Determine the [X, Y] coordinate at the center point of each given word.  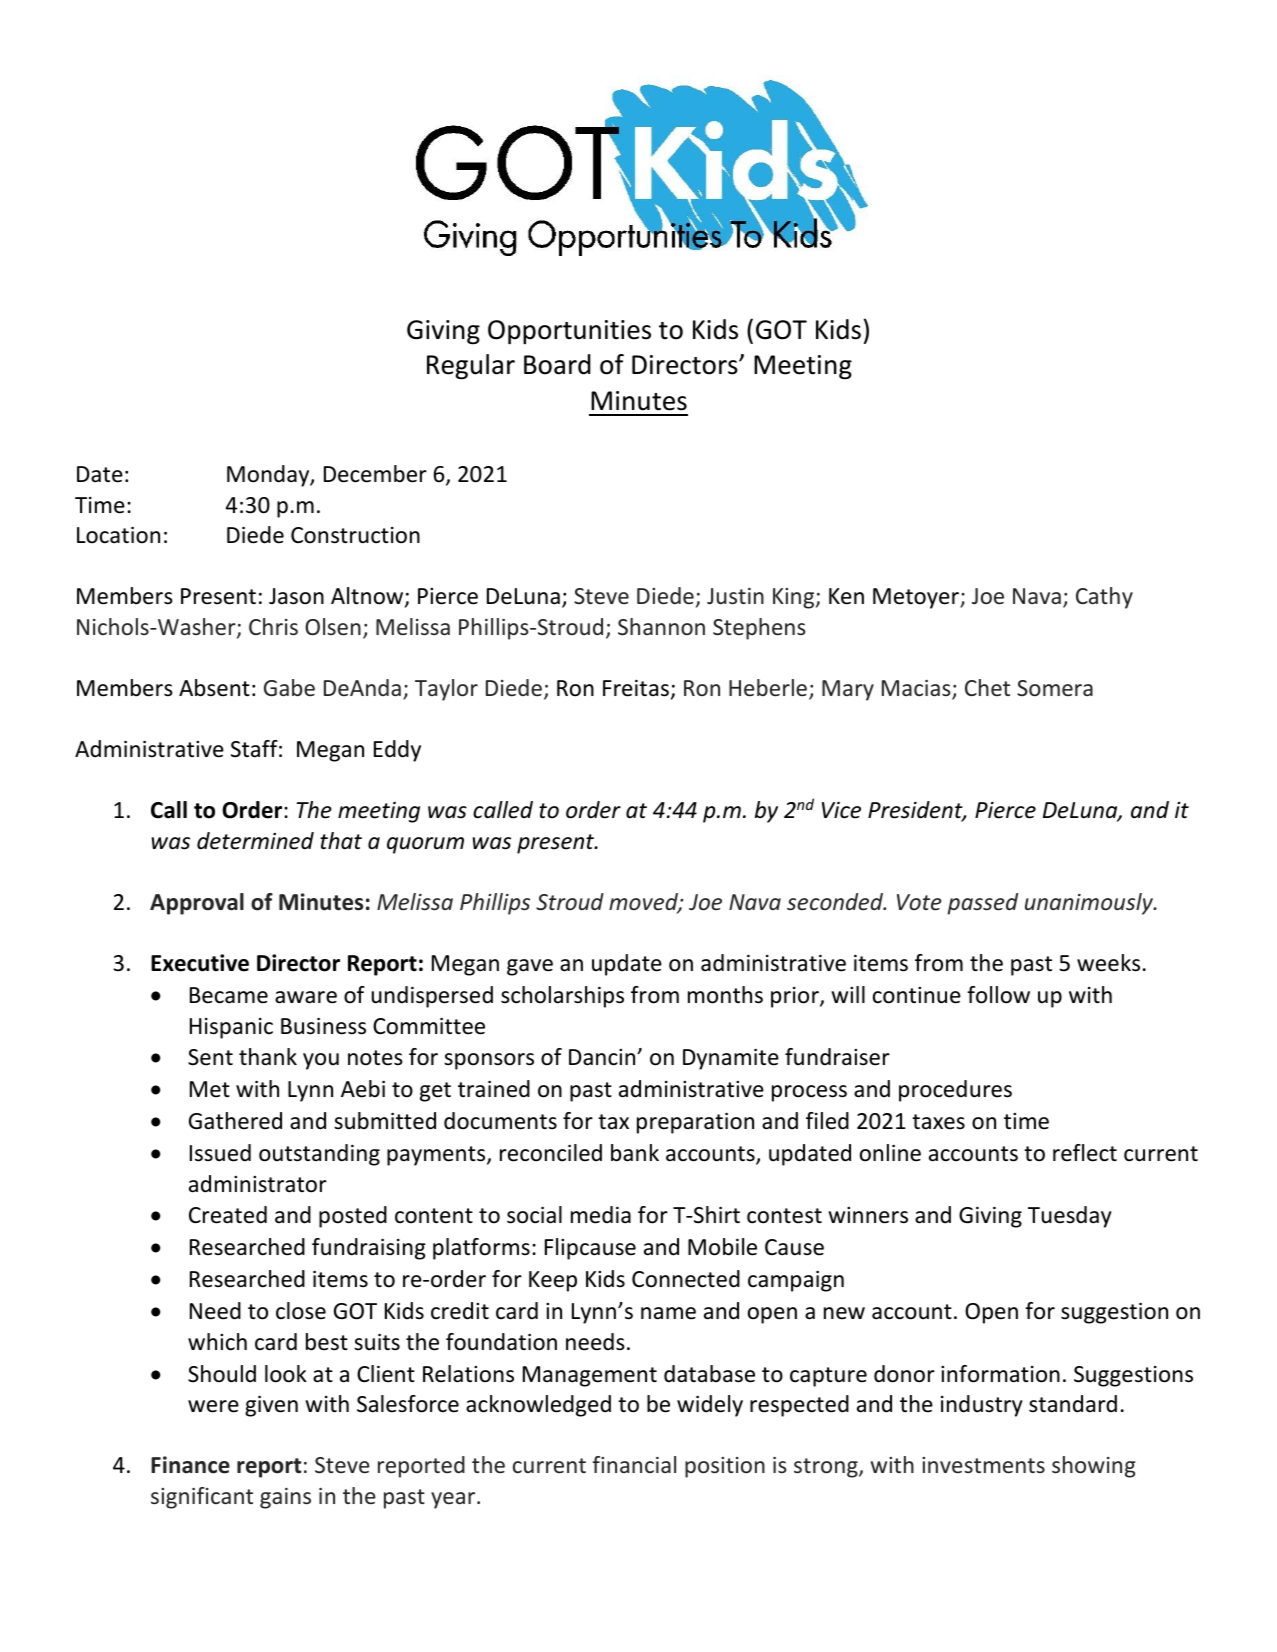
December [375, 474]
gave [530, 967]
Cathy [1104, 598]
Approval [197, 904]
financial [634, 1464]
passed [982, 904]
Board [557, 364]
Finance [190, 1465]
